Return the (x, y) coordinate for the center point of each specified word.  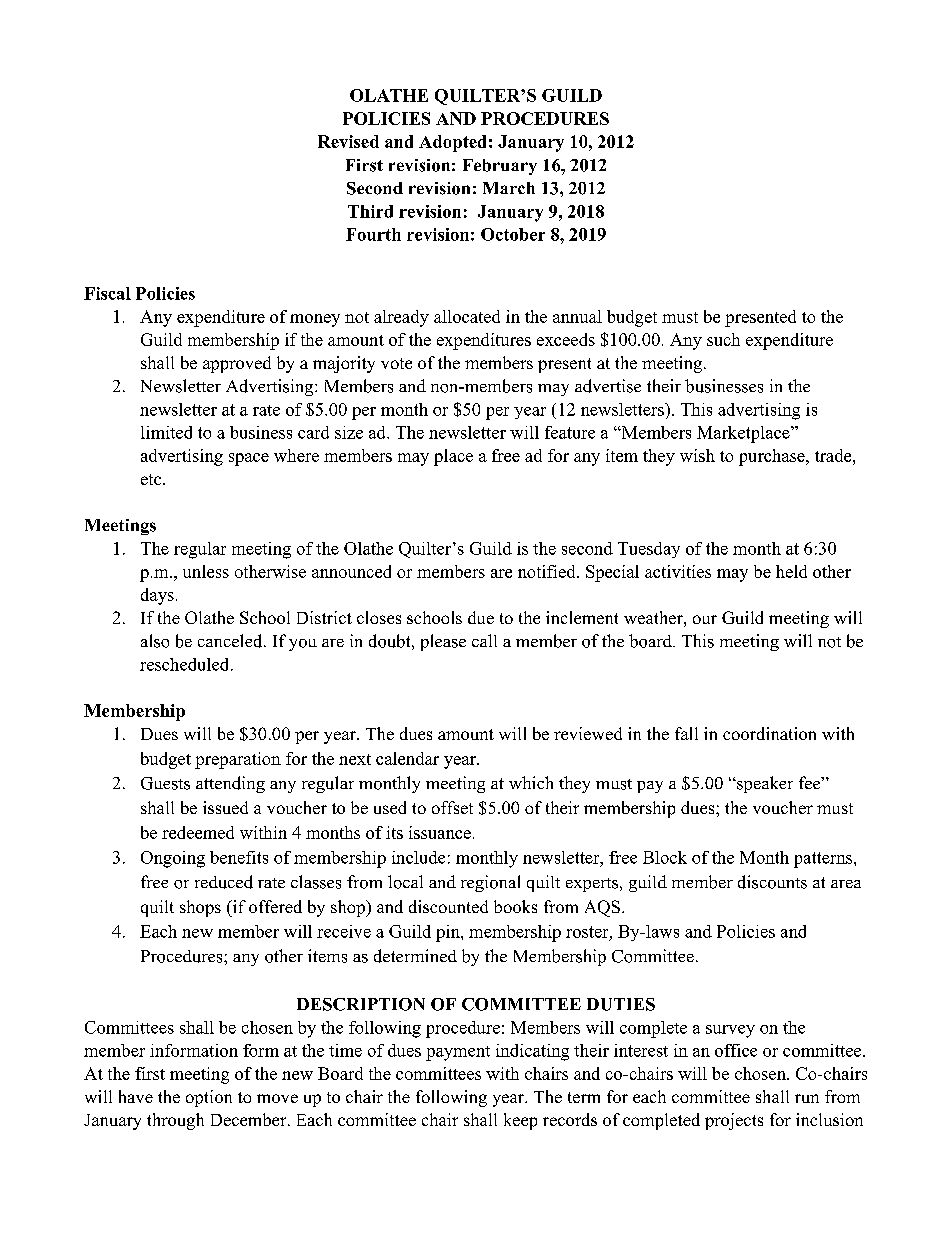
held (791, 571)
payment (458, 1053)
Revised (348, 141)
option (209, 1098)
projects (734, 1121)
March (509, 188)
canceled (231, 641)
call (484, 640)
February (500, 167)
